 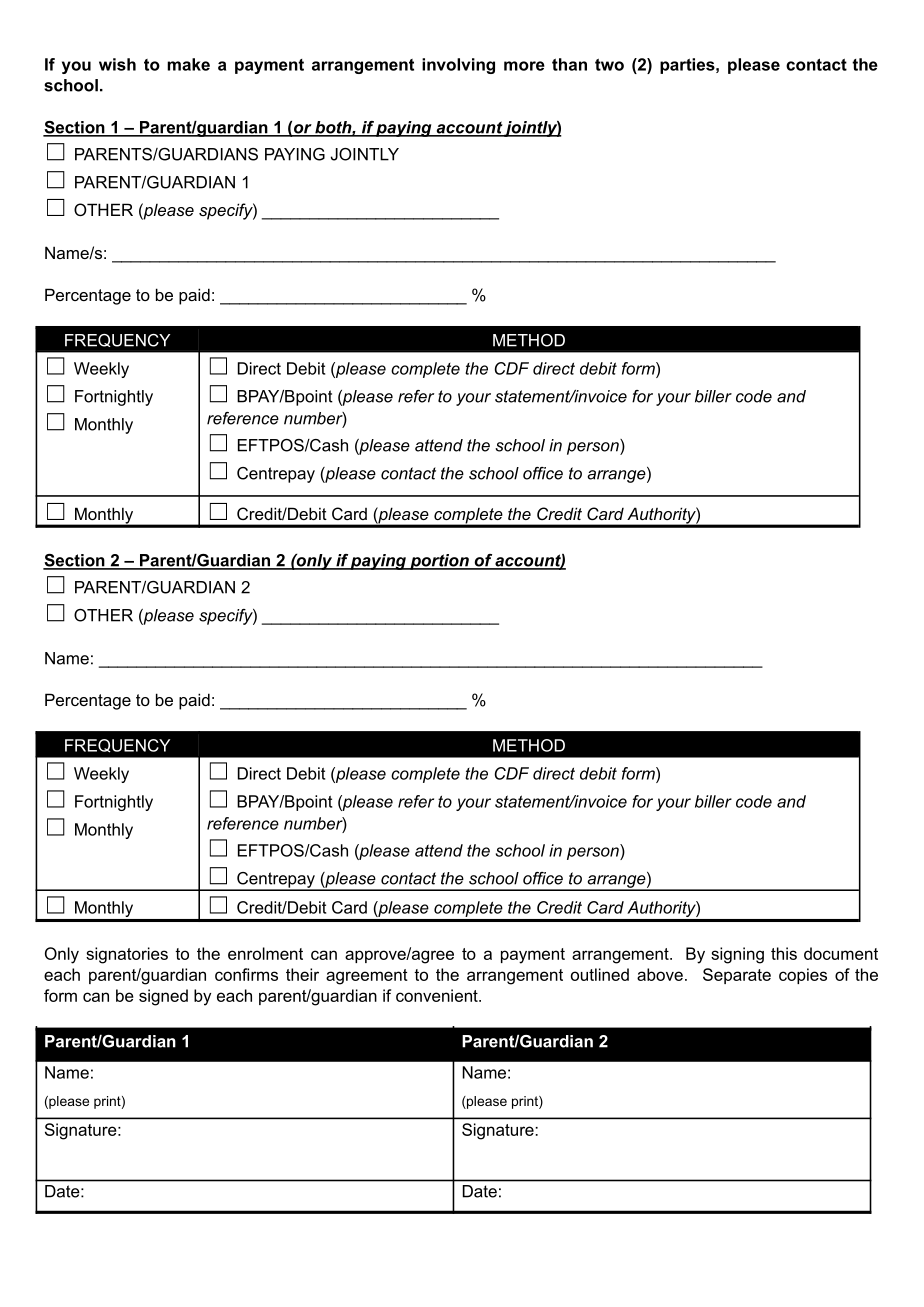 What do you see at coordinates (524, 66) in the screenshot?
I see `more` at bounding box center [524, 66].
